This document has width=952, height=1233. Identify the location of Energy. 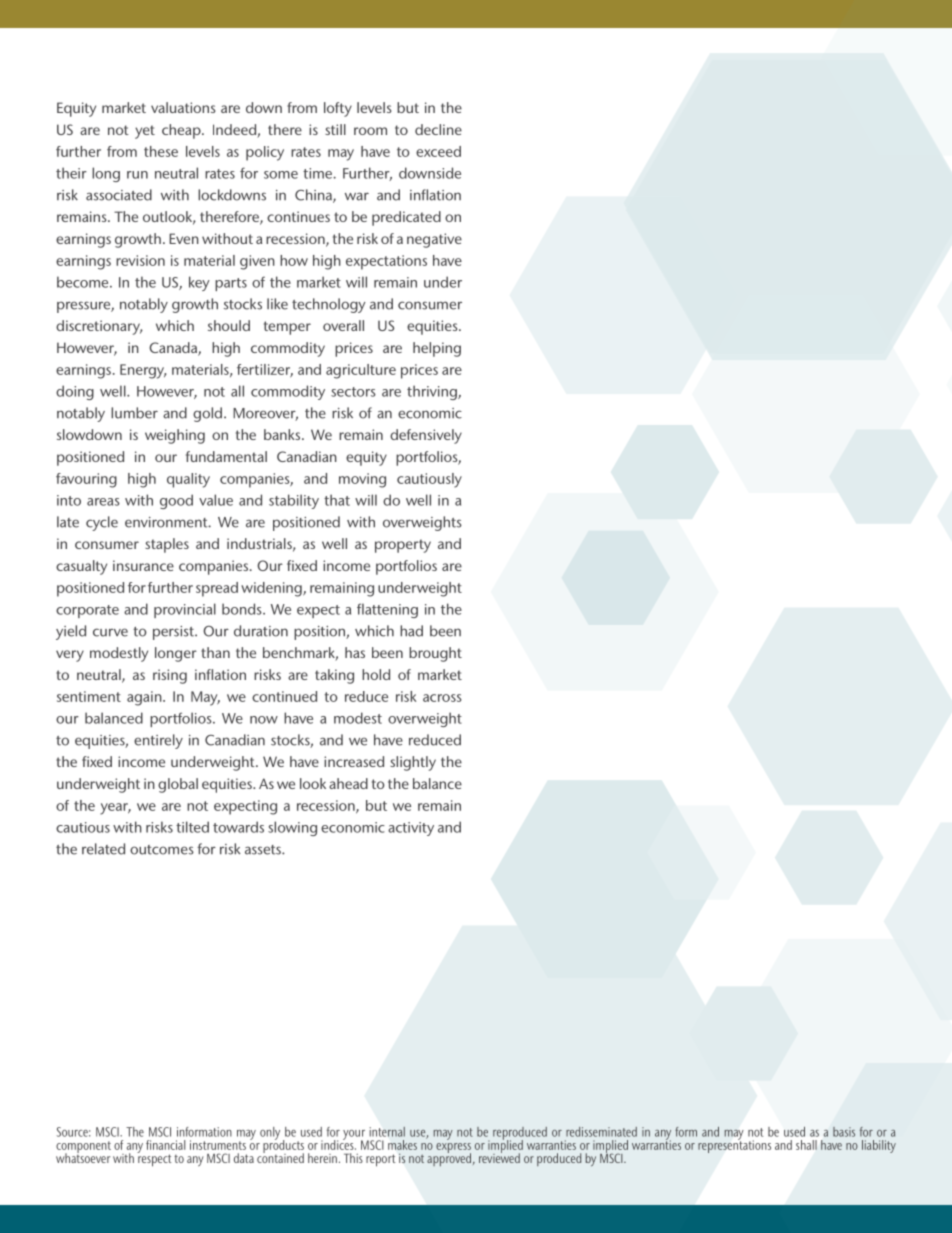
(143, 371).
